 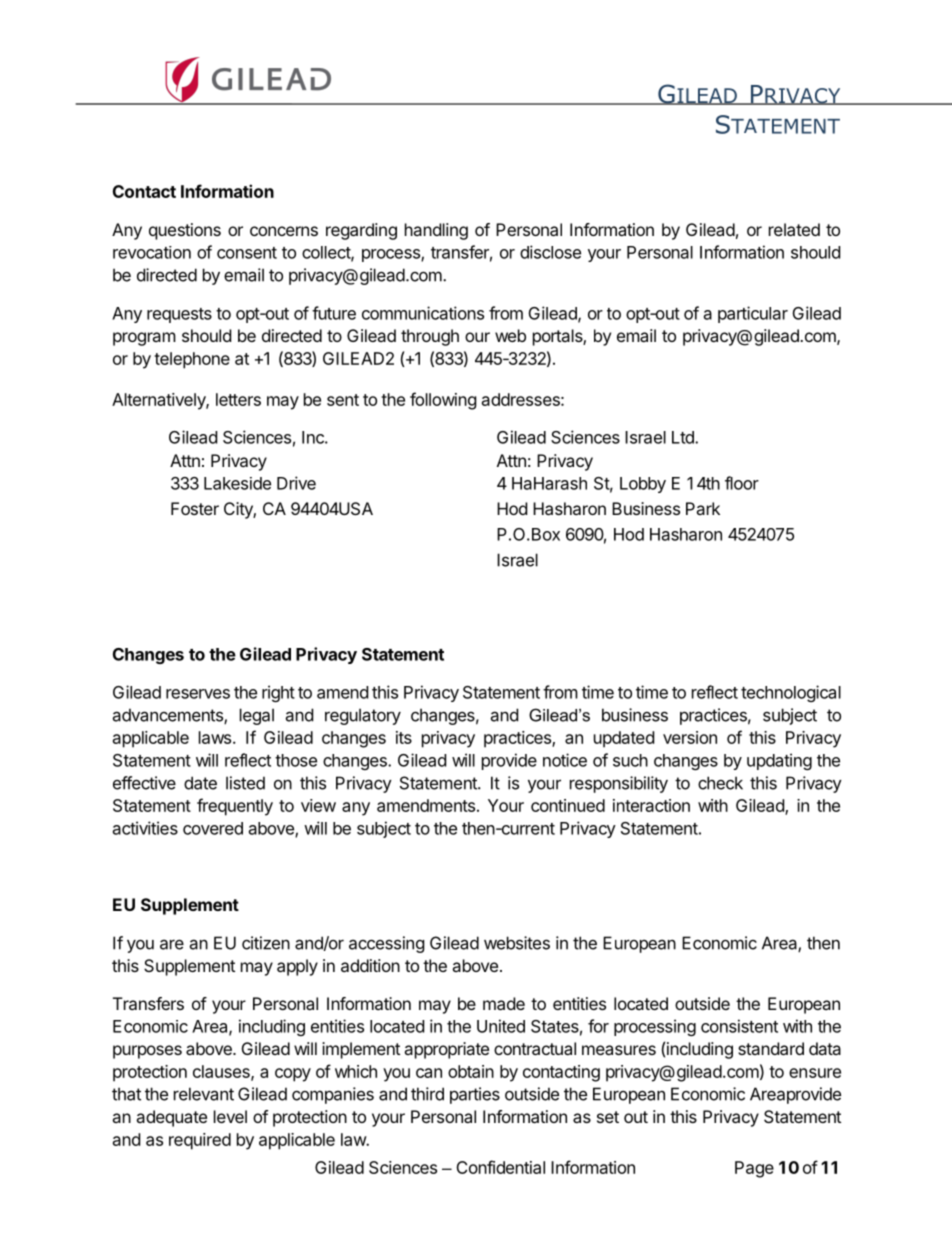 I want to click on required, so click(x=200, y=1141).
